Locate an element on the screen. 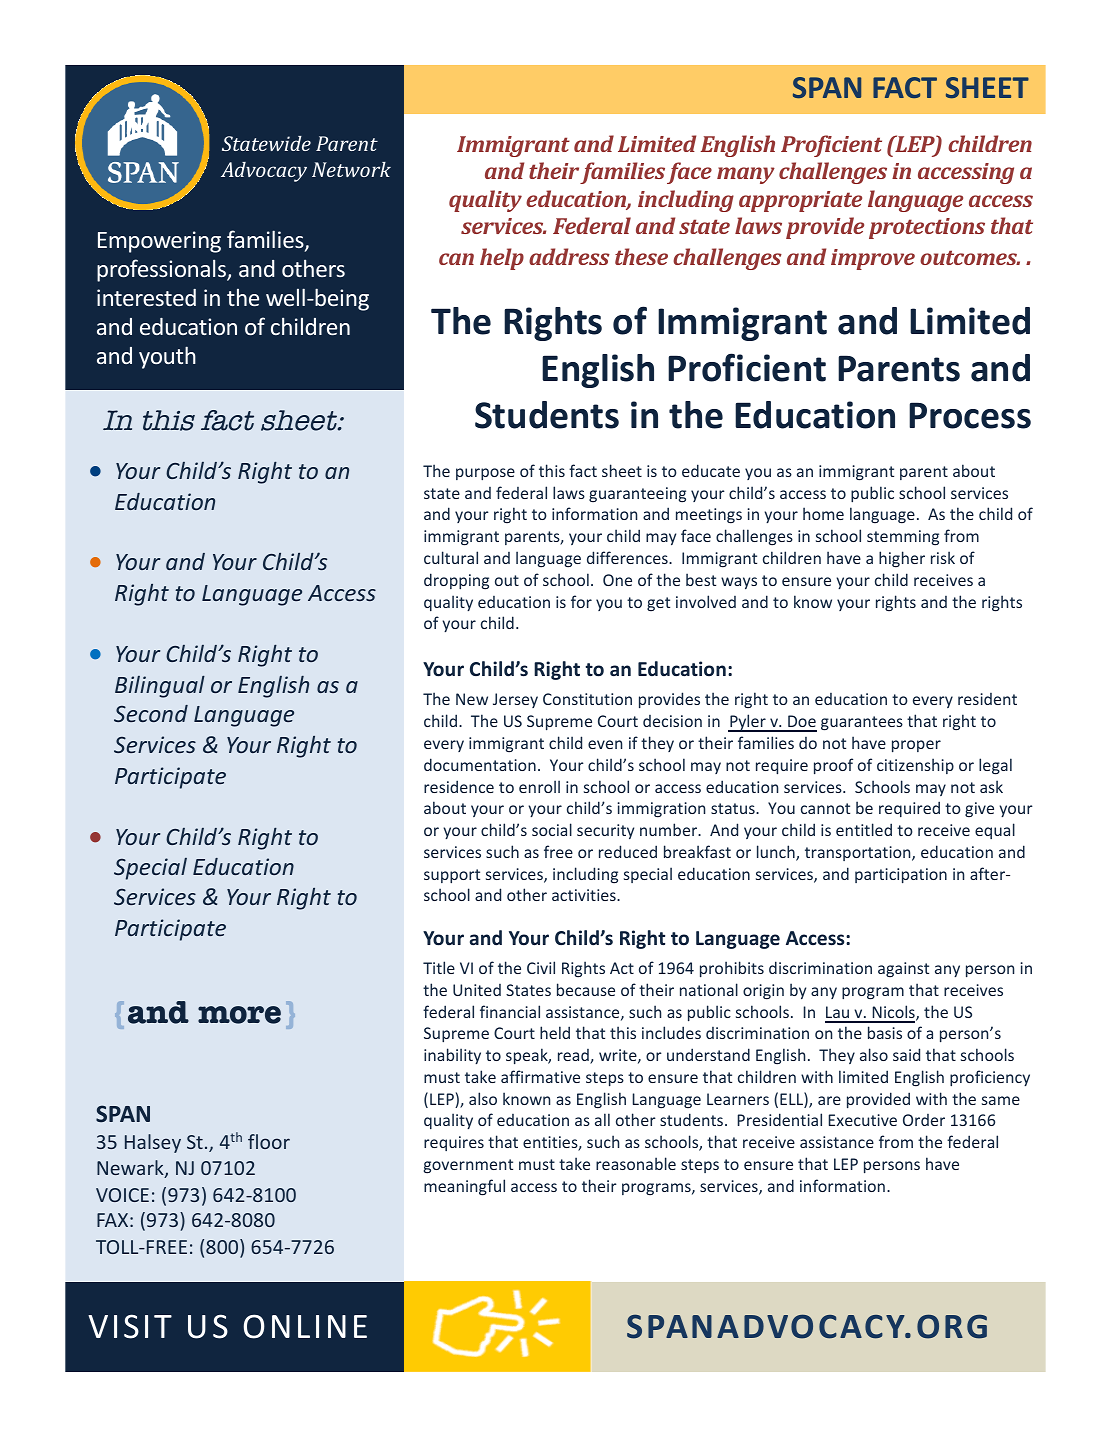 The height and width of the screenshot is (1437, 1111). ONLINE is located at coordinates (305, 1326).
